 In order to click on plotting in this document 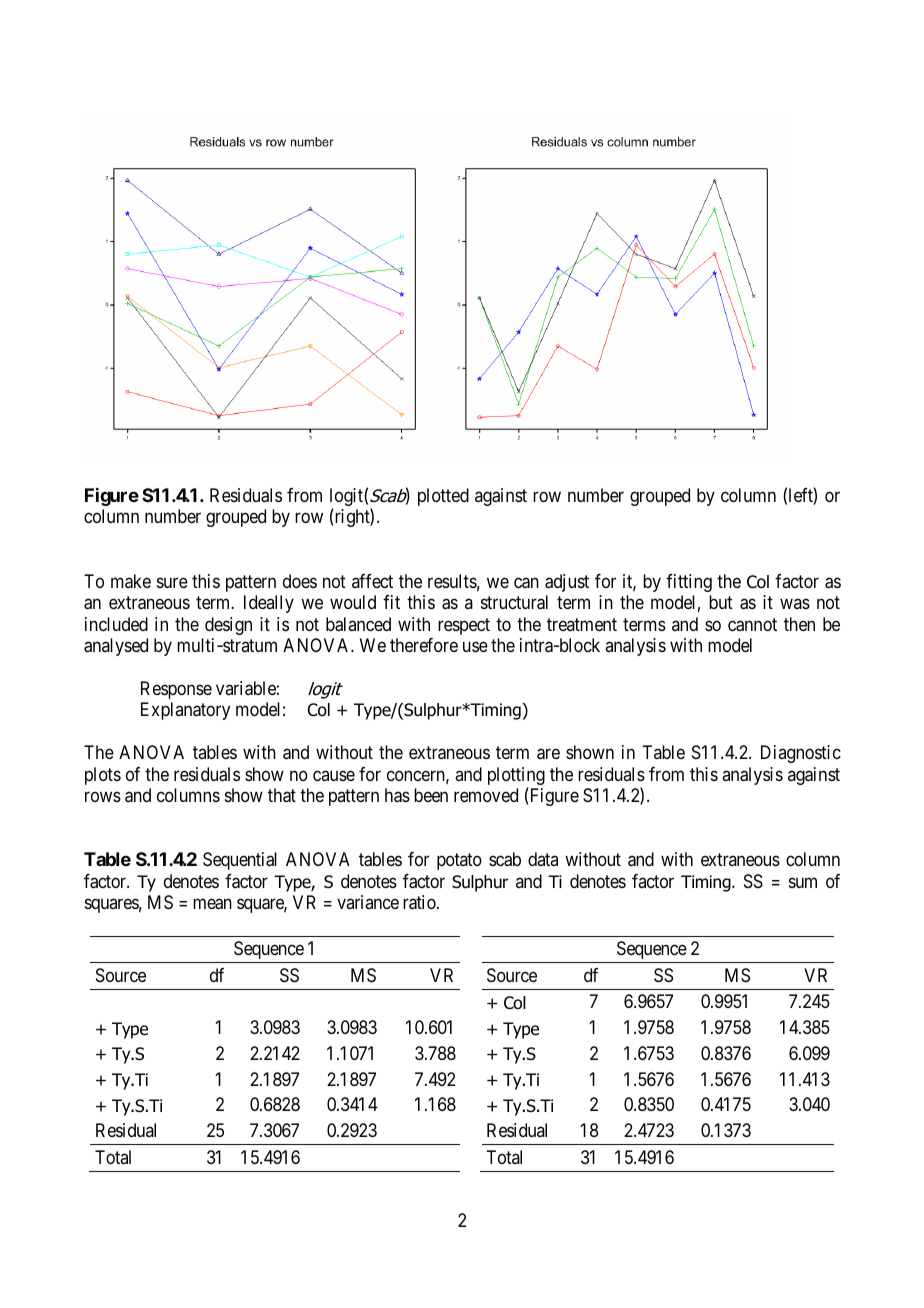, I will do `click(516, 777)`.
